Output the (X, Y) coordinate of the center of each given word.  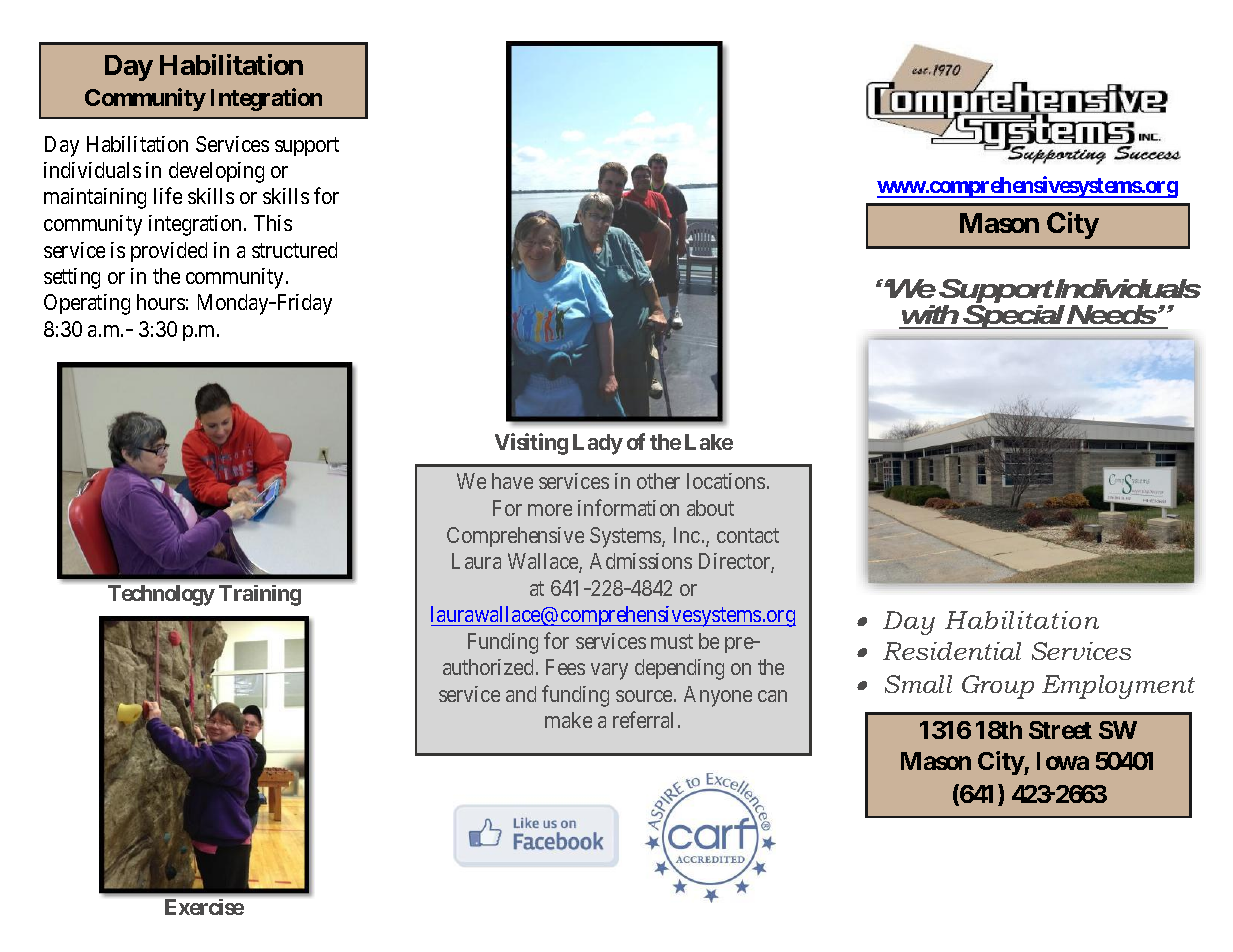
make (568, 720)
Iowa (1063, 761)
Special (1014, 315)
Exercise (204, 907)
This (273, 223)
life (168, 196)
